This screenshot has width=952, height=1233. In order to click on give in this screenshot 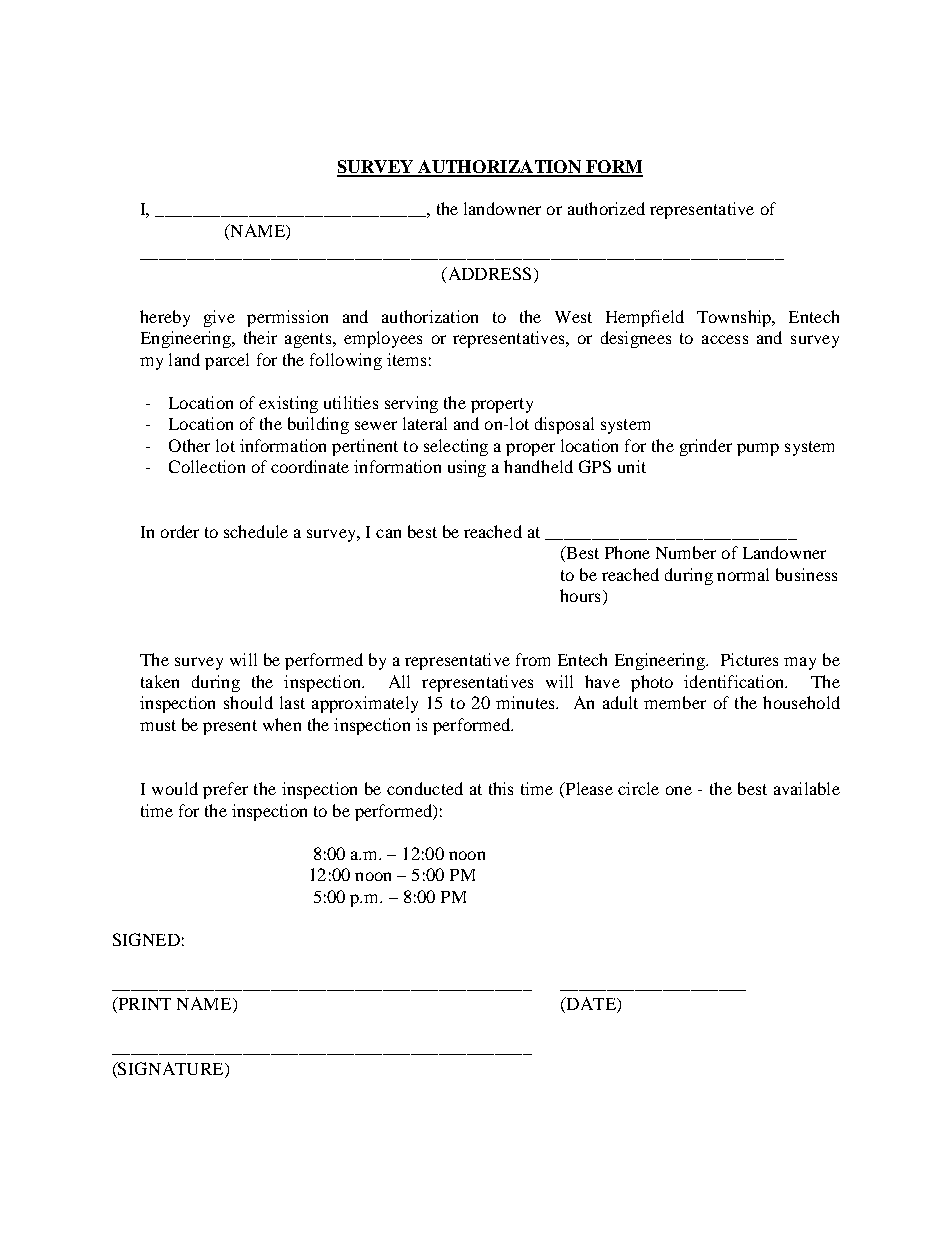, I will do `click(219, 318)`.
